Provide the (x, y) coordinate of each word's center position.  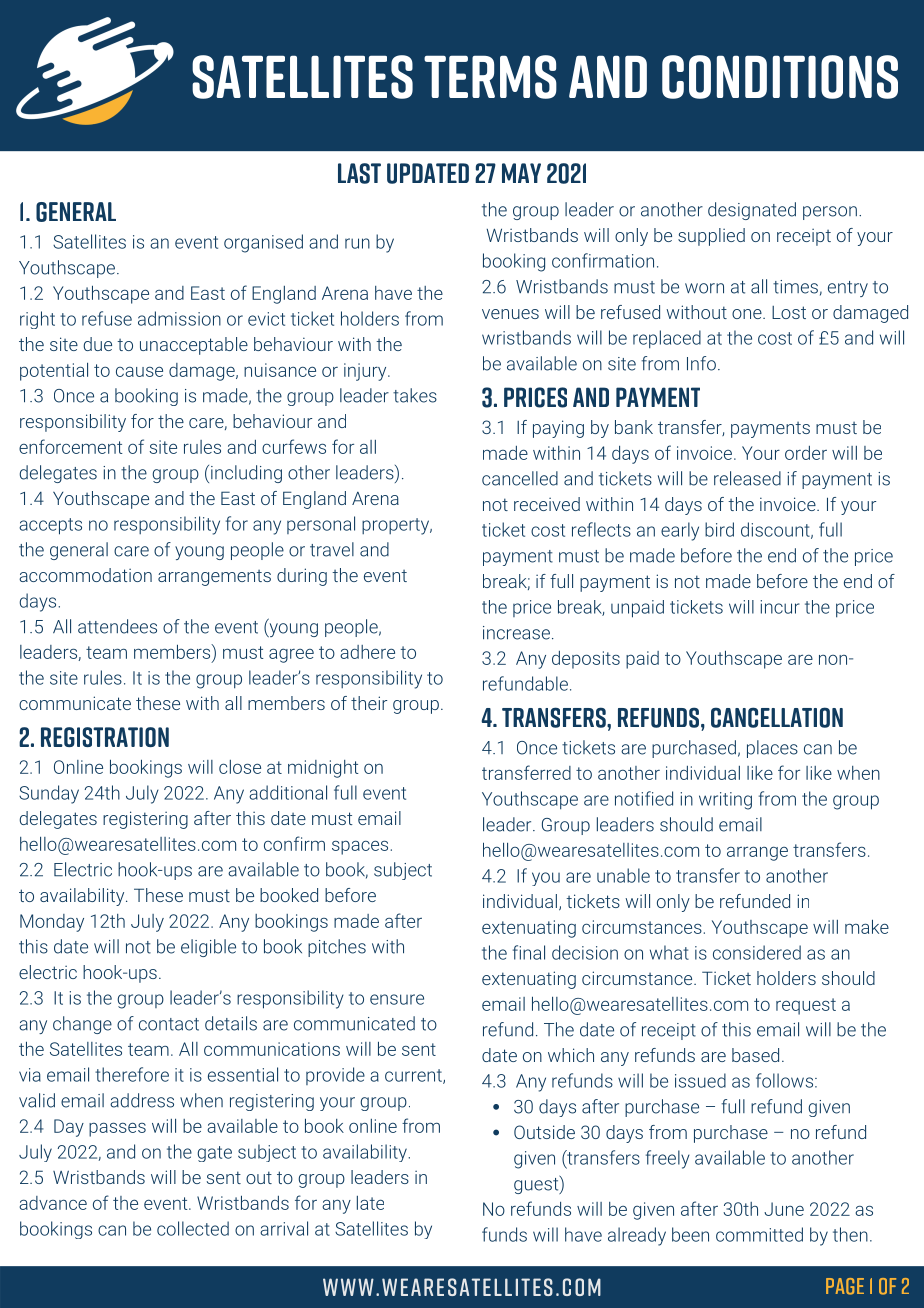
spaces (360, 847)
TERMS (490, 77)
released (747, 478)
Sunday (49, 794)
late (370, 1203)
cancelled (520, 478)
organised (263, 243)
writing (725, 801)
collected (193, 1228)
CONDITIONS (780, 77)
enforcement (71, 446)
